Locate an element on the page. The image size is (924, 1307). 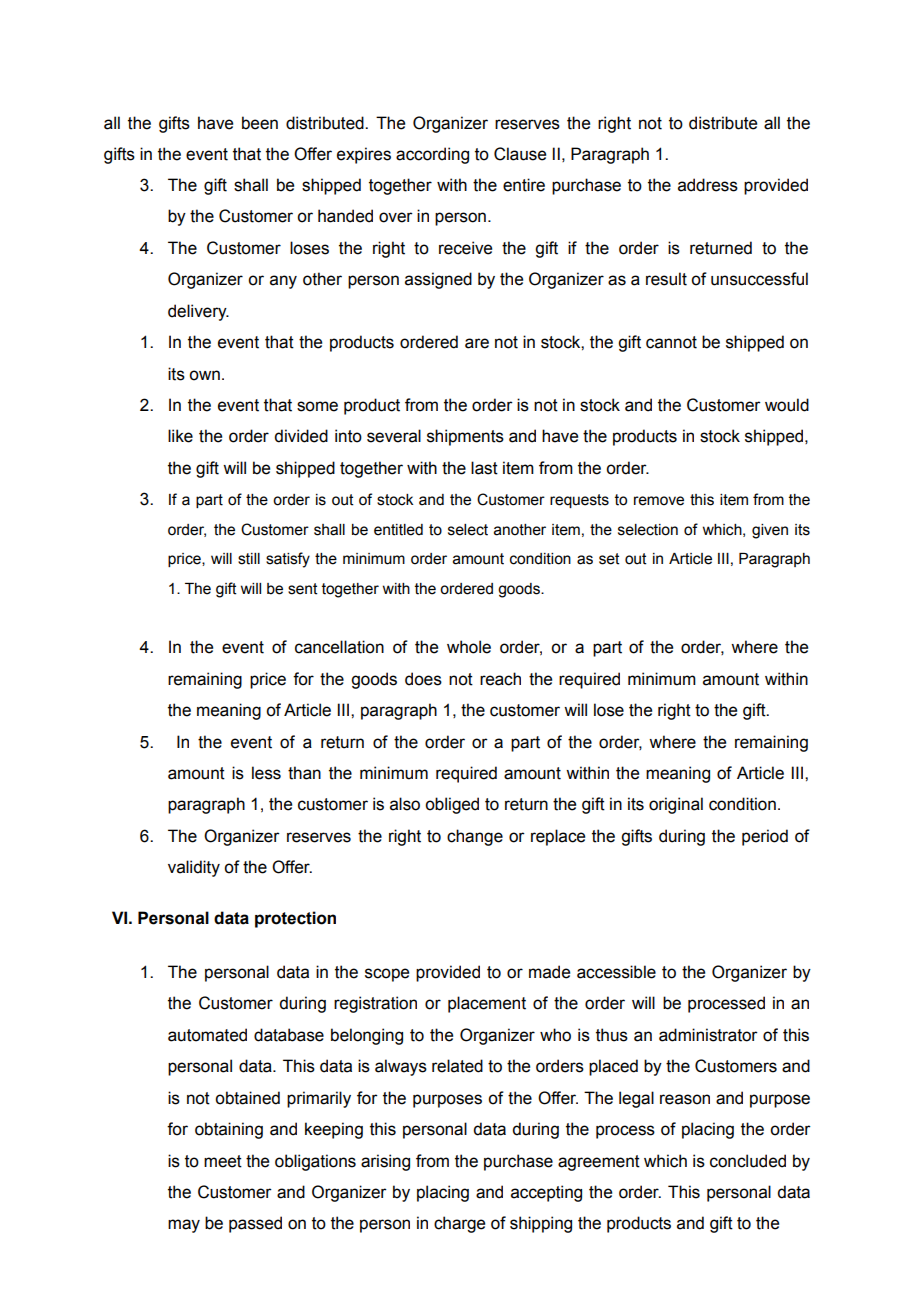
change is located at coordinates (475, 837).
